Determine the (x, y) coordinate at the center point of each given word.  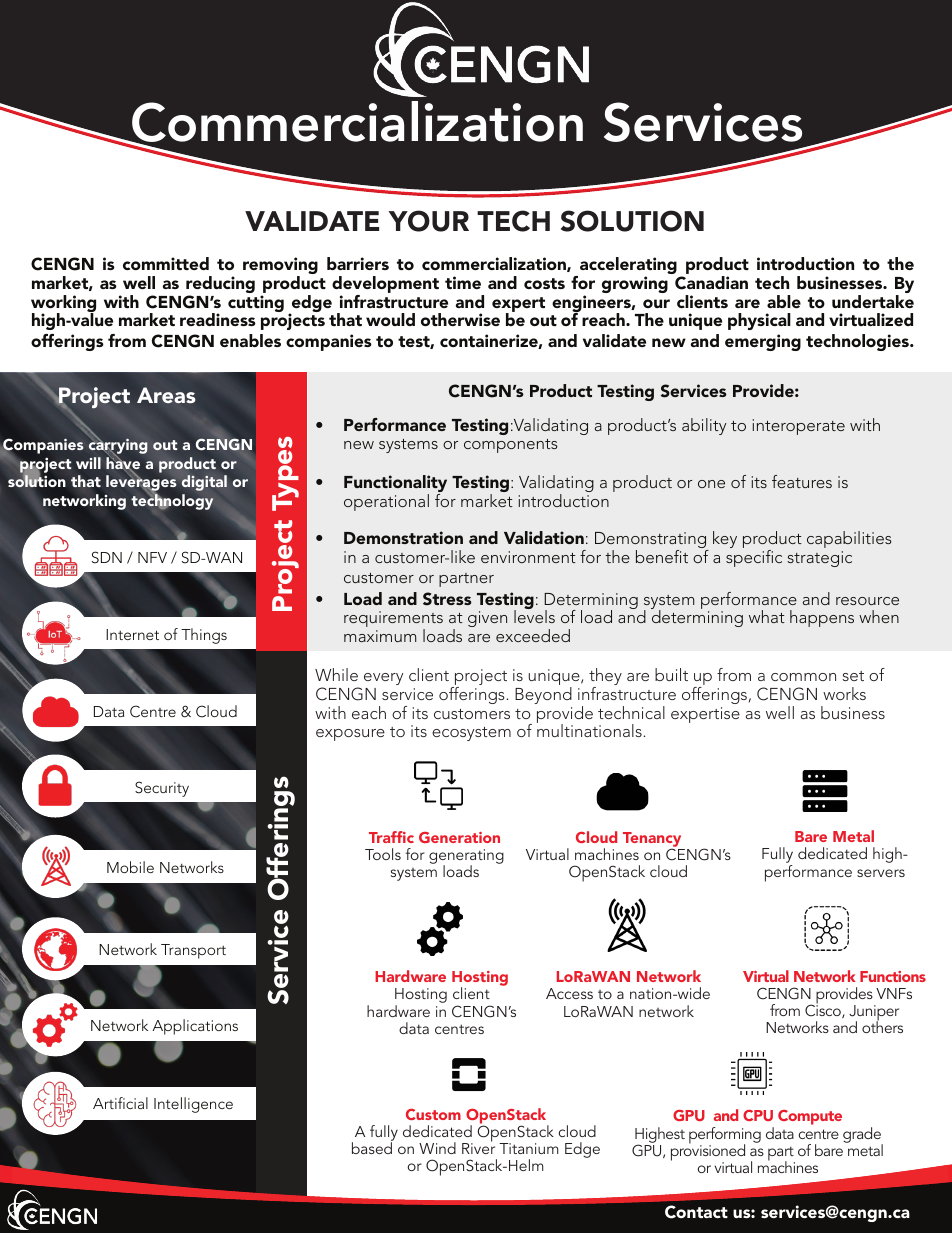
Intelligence (193, 1105)
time (463, 282)
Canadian (711, 283)
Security (162, 789)
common (803, 677)
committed (166, 263)
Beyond (543, 695)
